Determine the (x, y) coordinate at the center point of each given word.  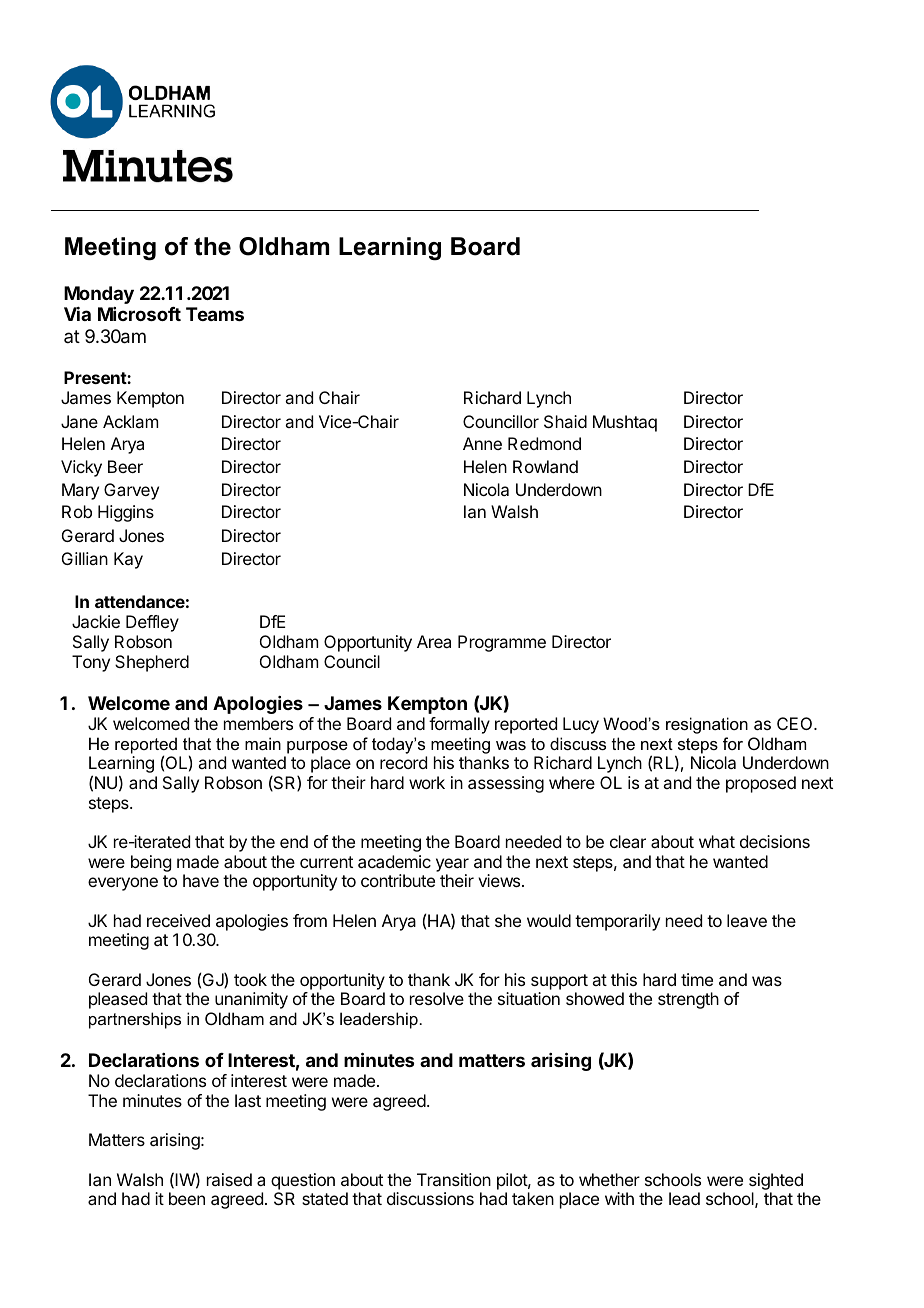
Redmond (544, 443)
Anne (482, 443)
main (263, 743)
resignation (707, 725)
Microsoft (139, 314)
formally (459, 725)
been (187, 1198)
